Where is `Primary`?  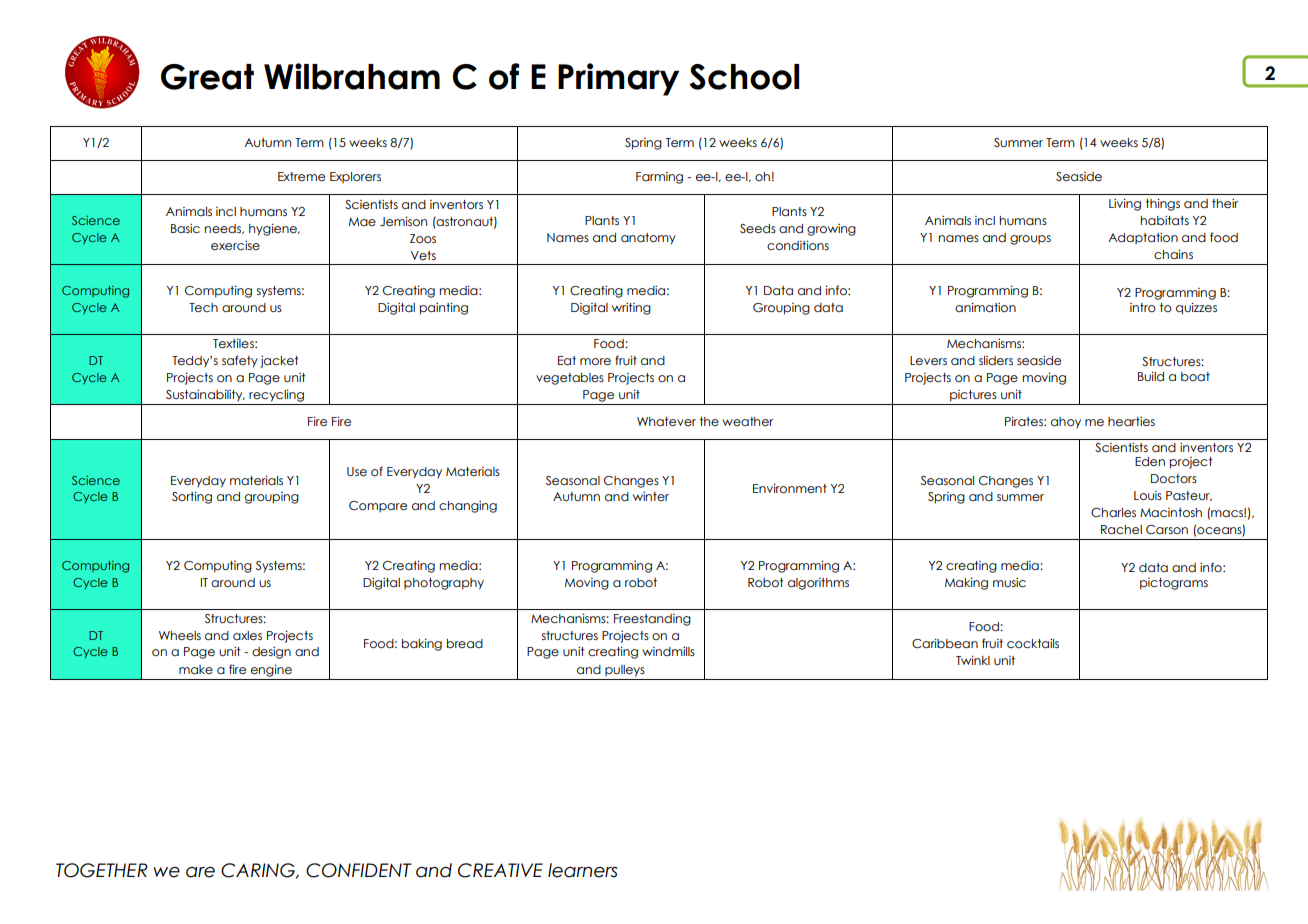 Primary is located at coordinates (618, 79).
